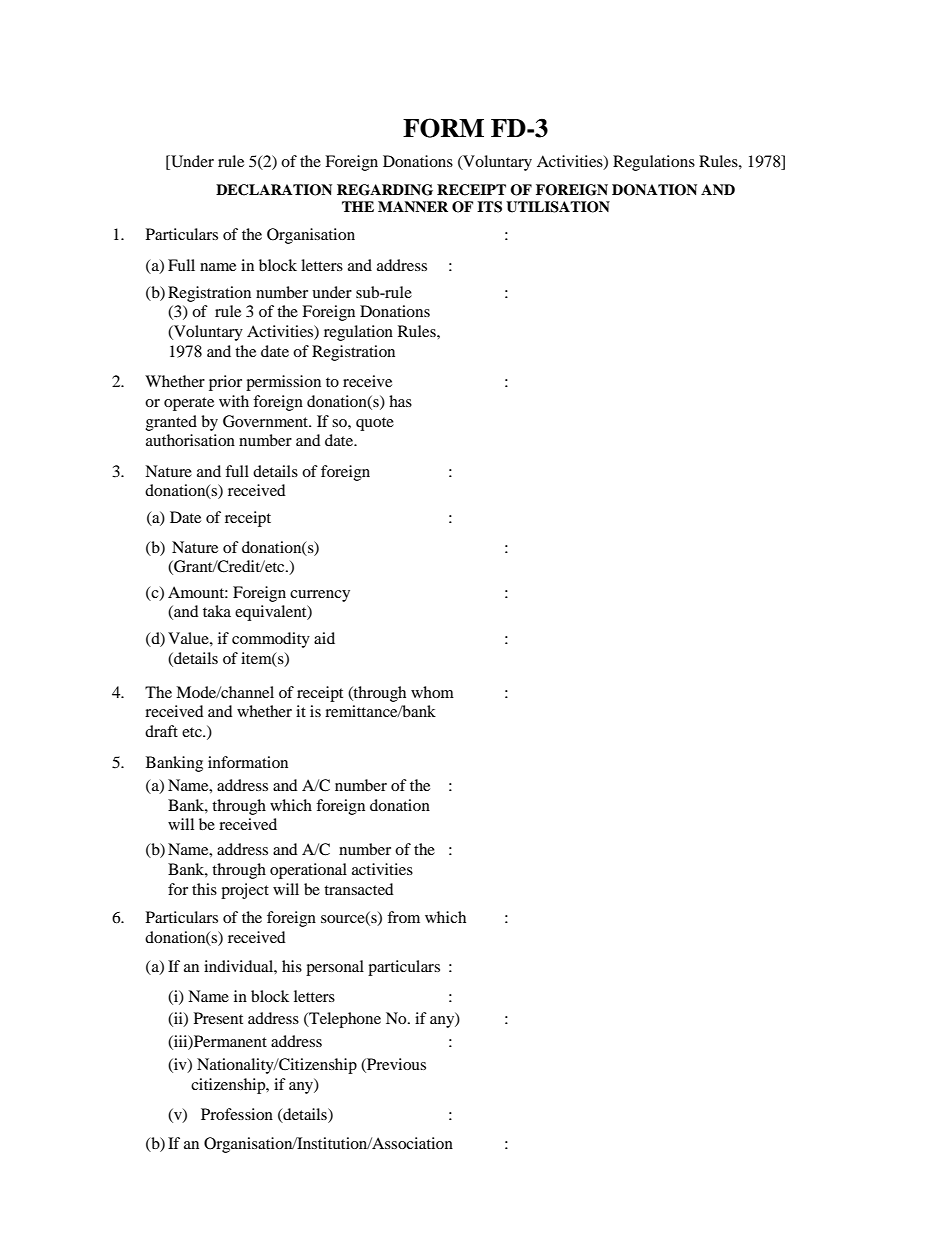 The image size is (952, 1233). I want to click on has, so click(400, 401).
